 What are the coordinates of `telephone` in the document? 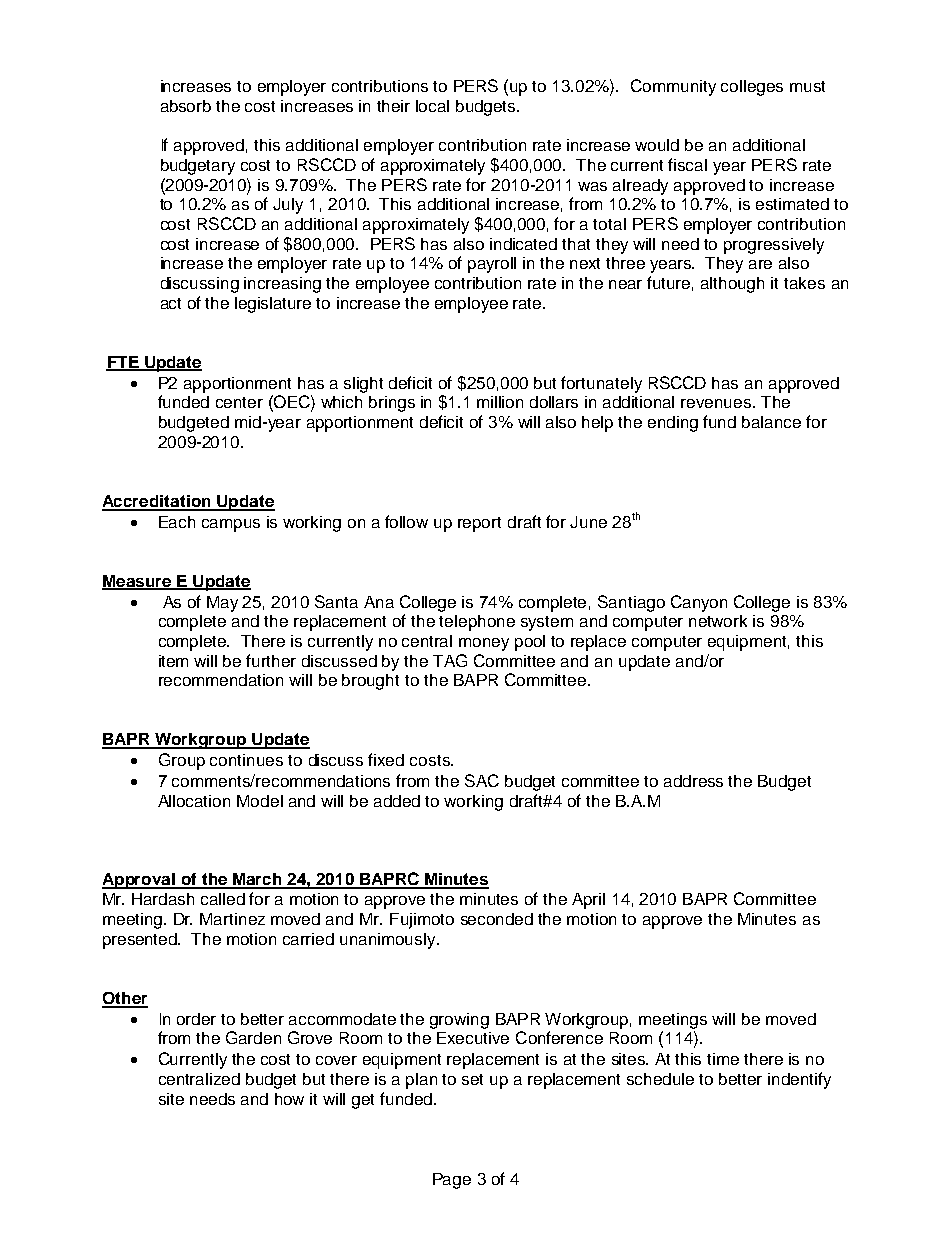 It's located at (477, 623).
